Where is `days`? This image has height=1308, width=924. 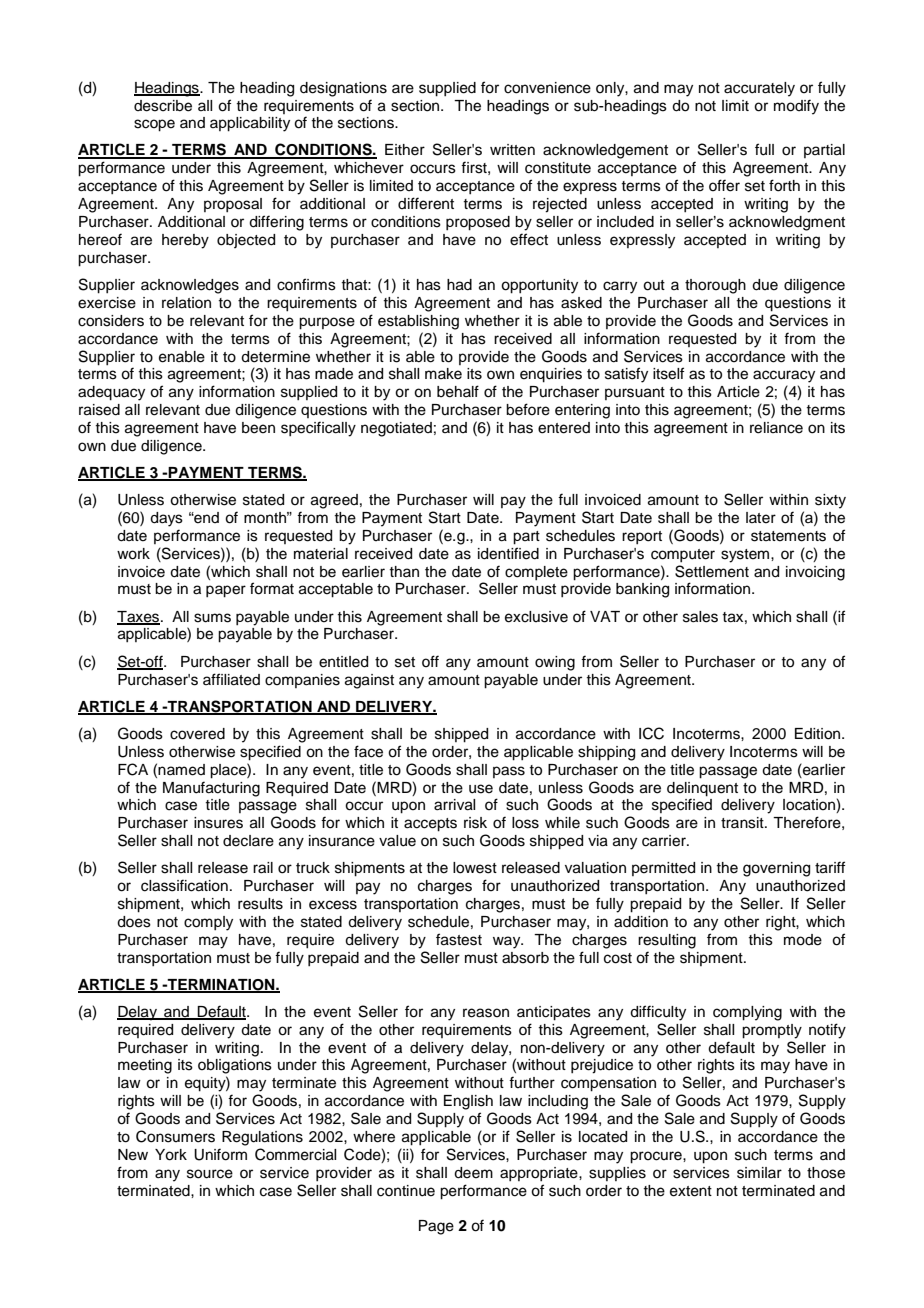 days is located at coordinates (166, 519).
